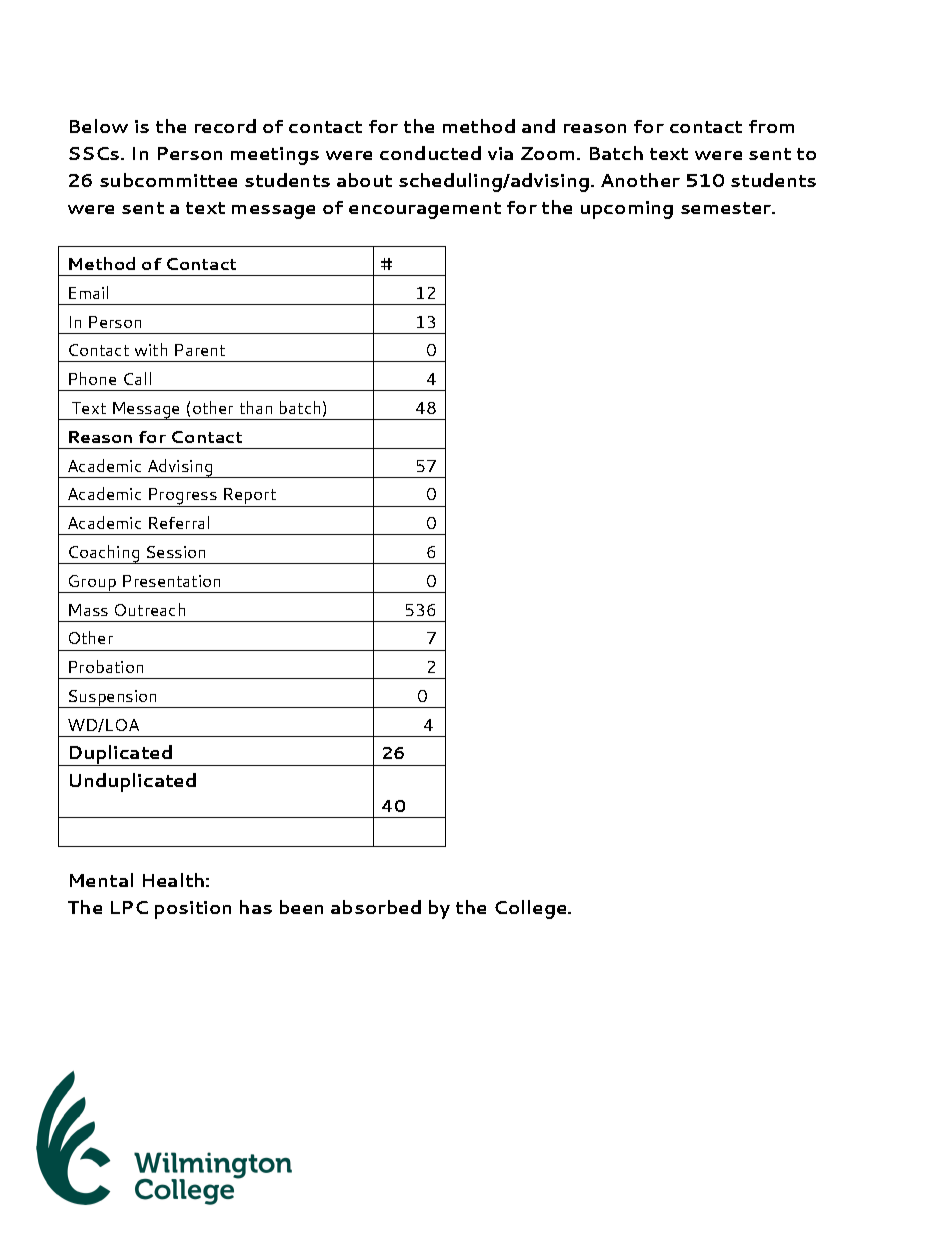 This screenshot has height=1233, width=952. What do you see at coordinates (376, 907) in the screenshot?
I see `absorbed` at bounding box center [376, 907].
